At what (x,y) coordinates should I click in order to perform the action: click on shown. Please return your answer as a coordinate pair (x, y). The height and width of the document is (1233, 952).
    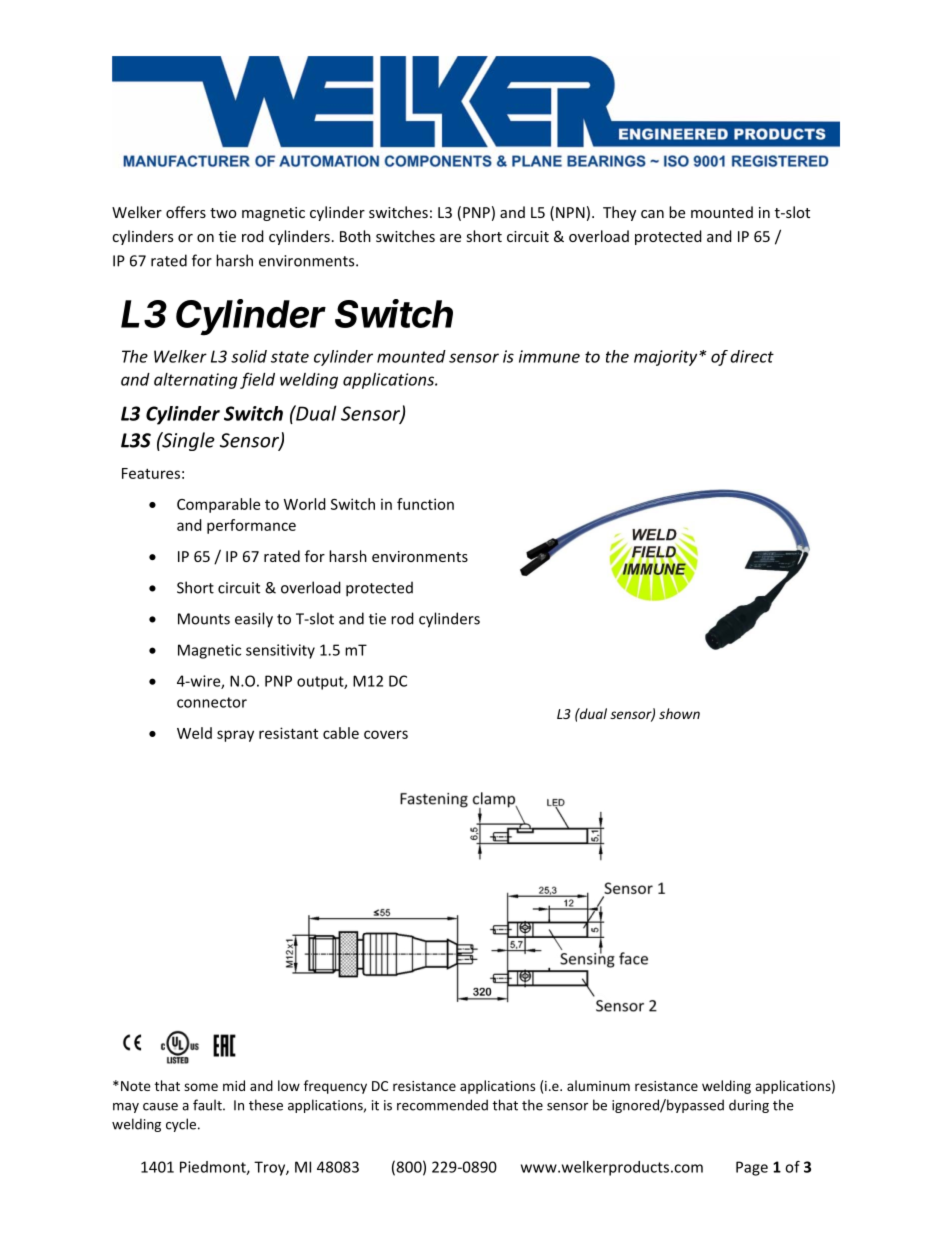
    Looking at the image, I should click on (679, 713).
